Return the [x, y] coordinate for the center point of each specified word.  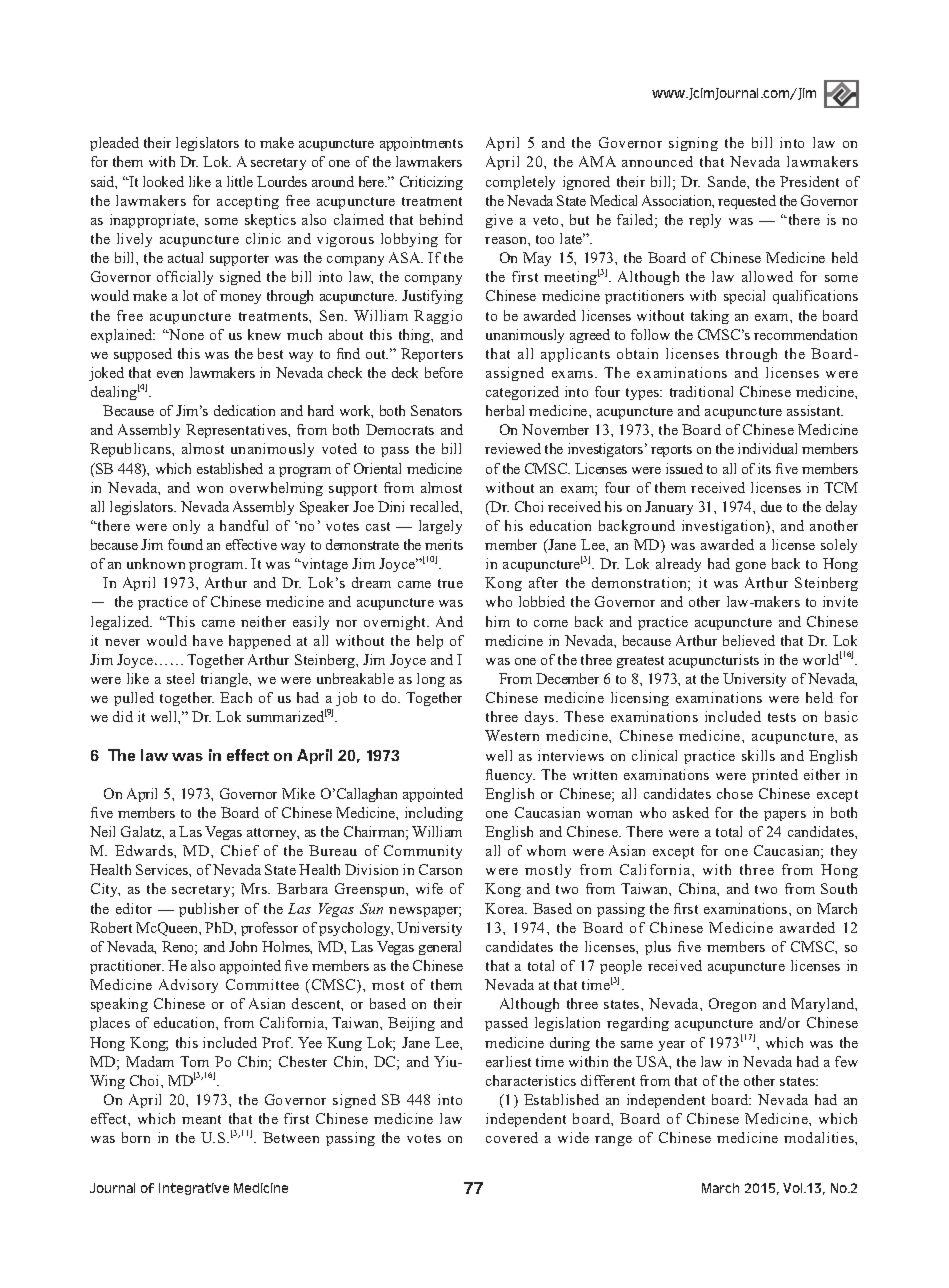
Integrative [194, 1189]
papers [785, 816]
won [210, 489]
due [771, 506]
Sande [728, 181]
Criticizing [431, 183]
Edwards [145, 850]
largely [440, 527]
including [434, 814]
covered [512, 1137]
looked [163, 181]
